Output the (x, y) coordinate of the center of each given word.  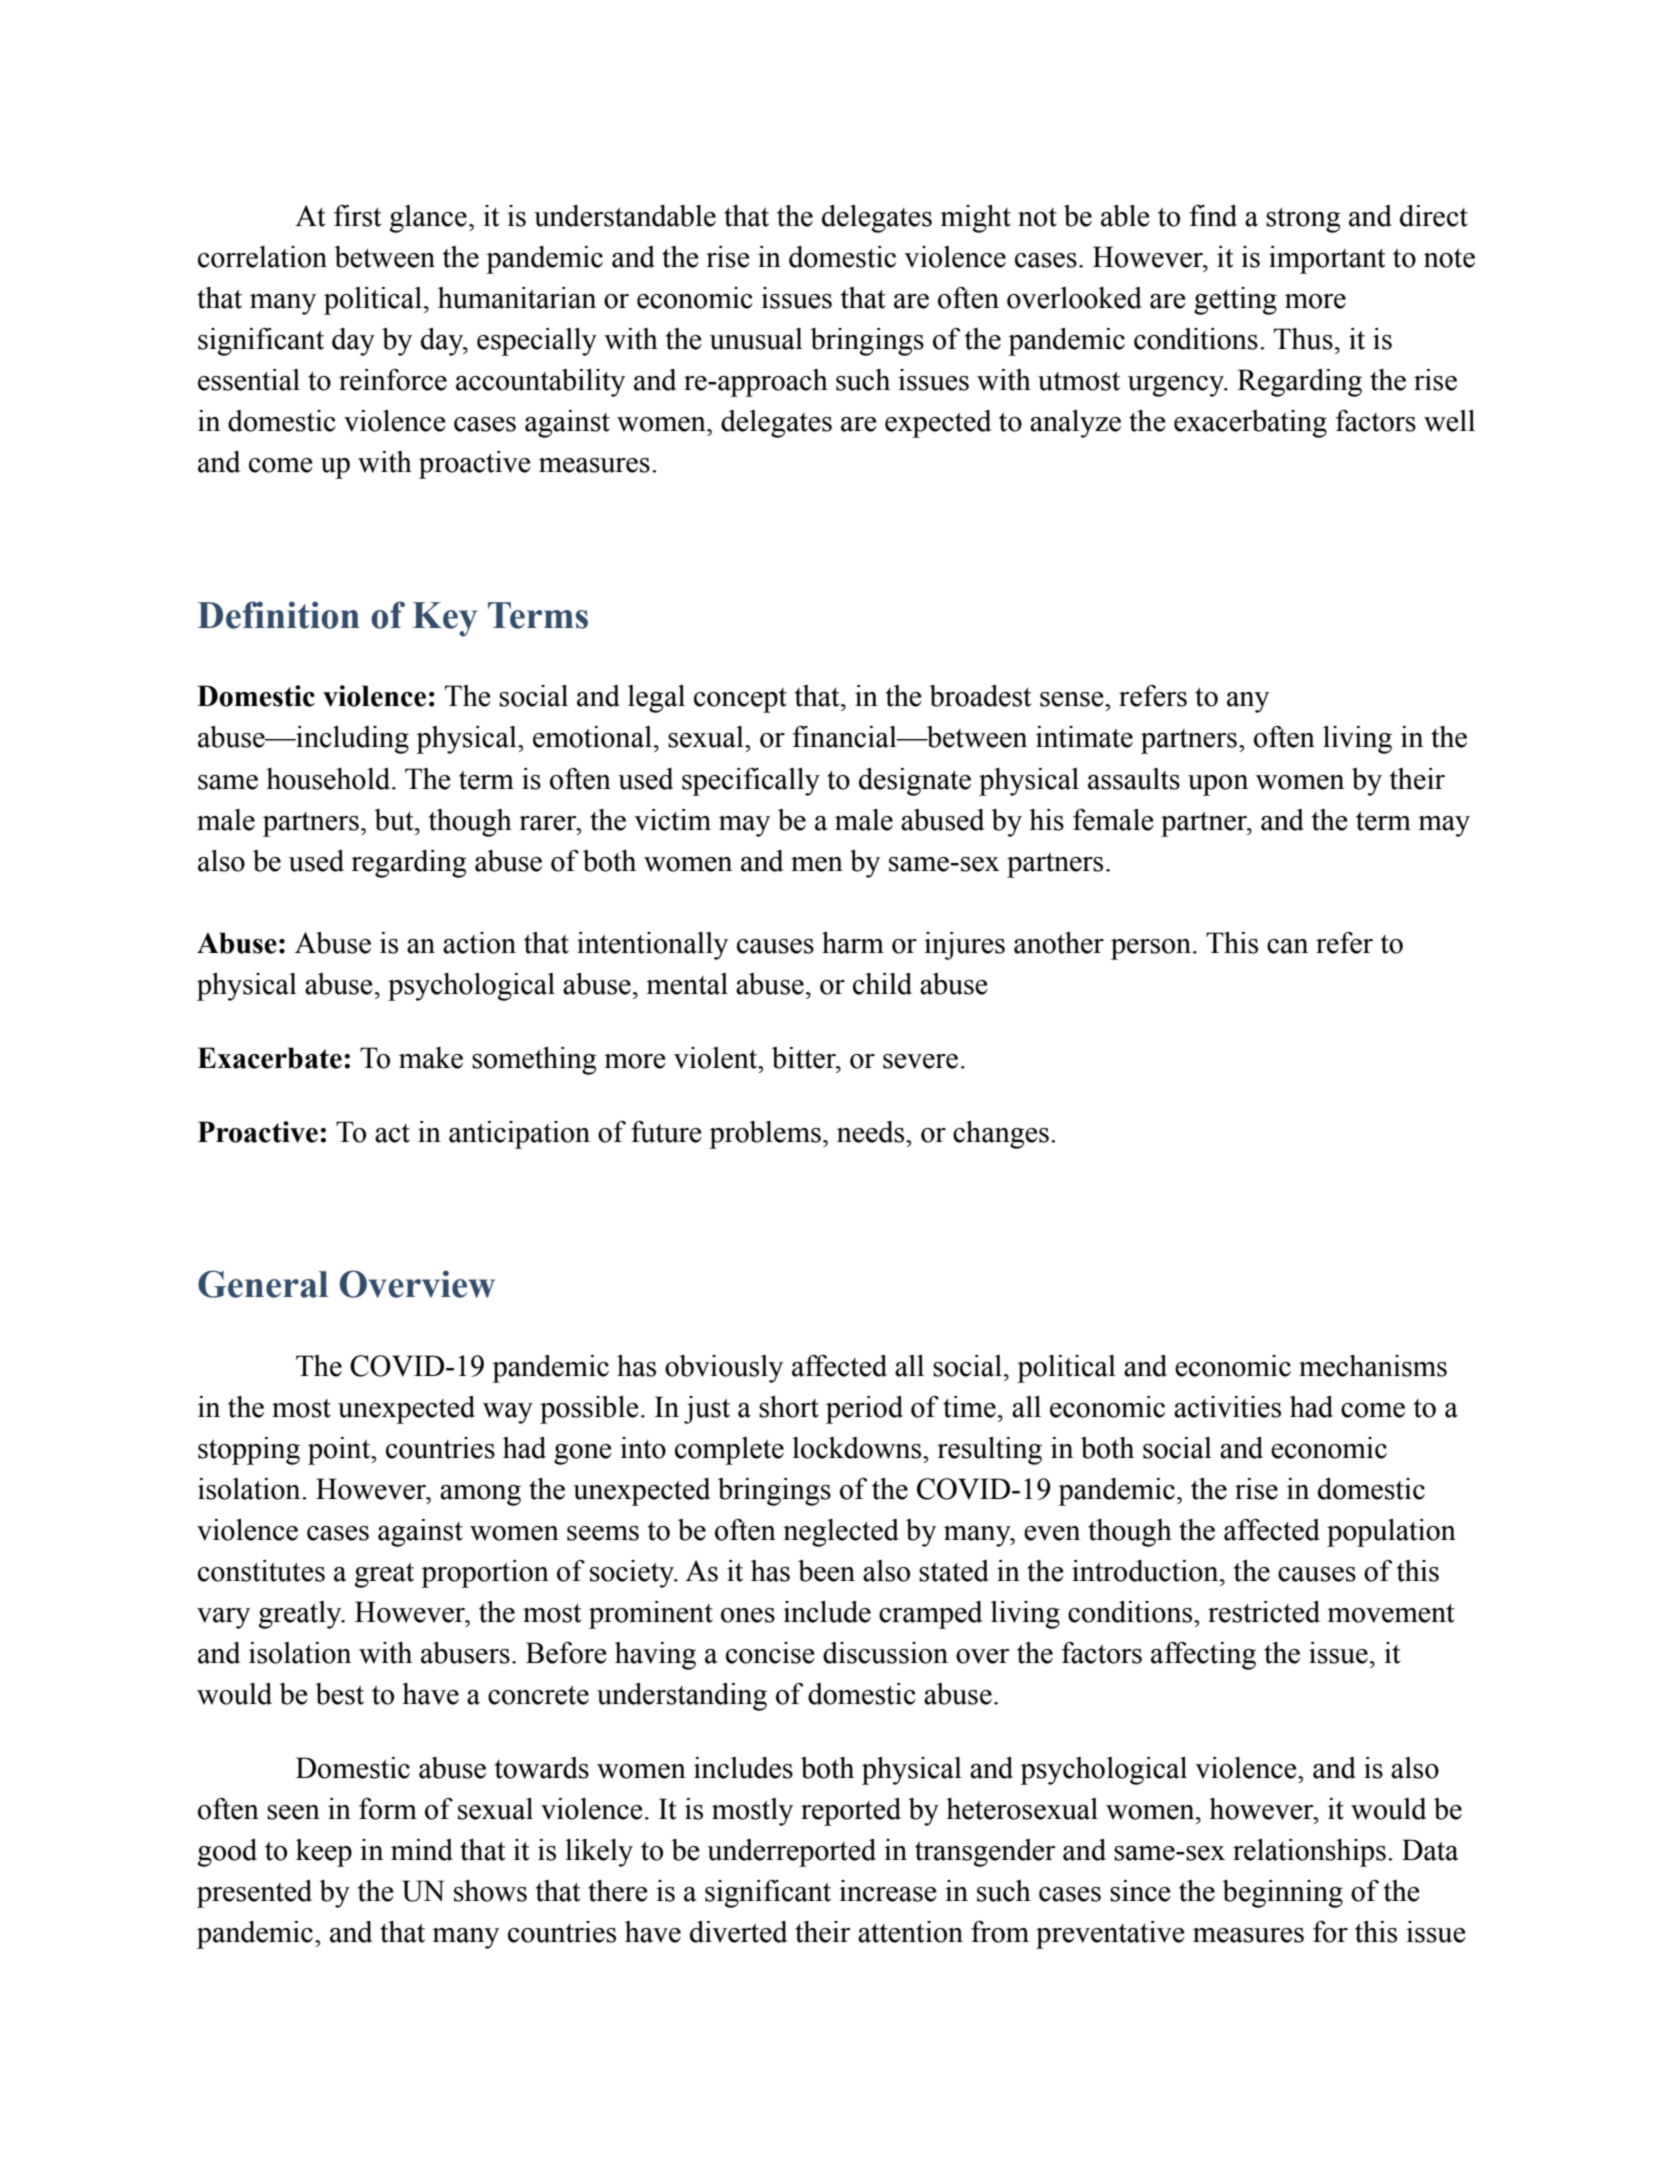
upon (1218, 785)
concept (740, 700)
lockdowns (858, 1448)
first (357, 216)
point (340, 1451)
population (1391, 1533)
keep (324, 1853)
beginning (1282, 1894)
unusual (756, 339)
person (1152, 949)
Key (444, 619)
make (431, 1058)
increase (888, 1891)
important (1327, 260)
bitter (805, 1058)
